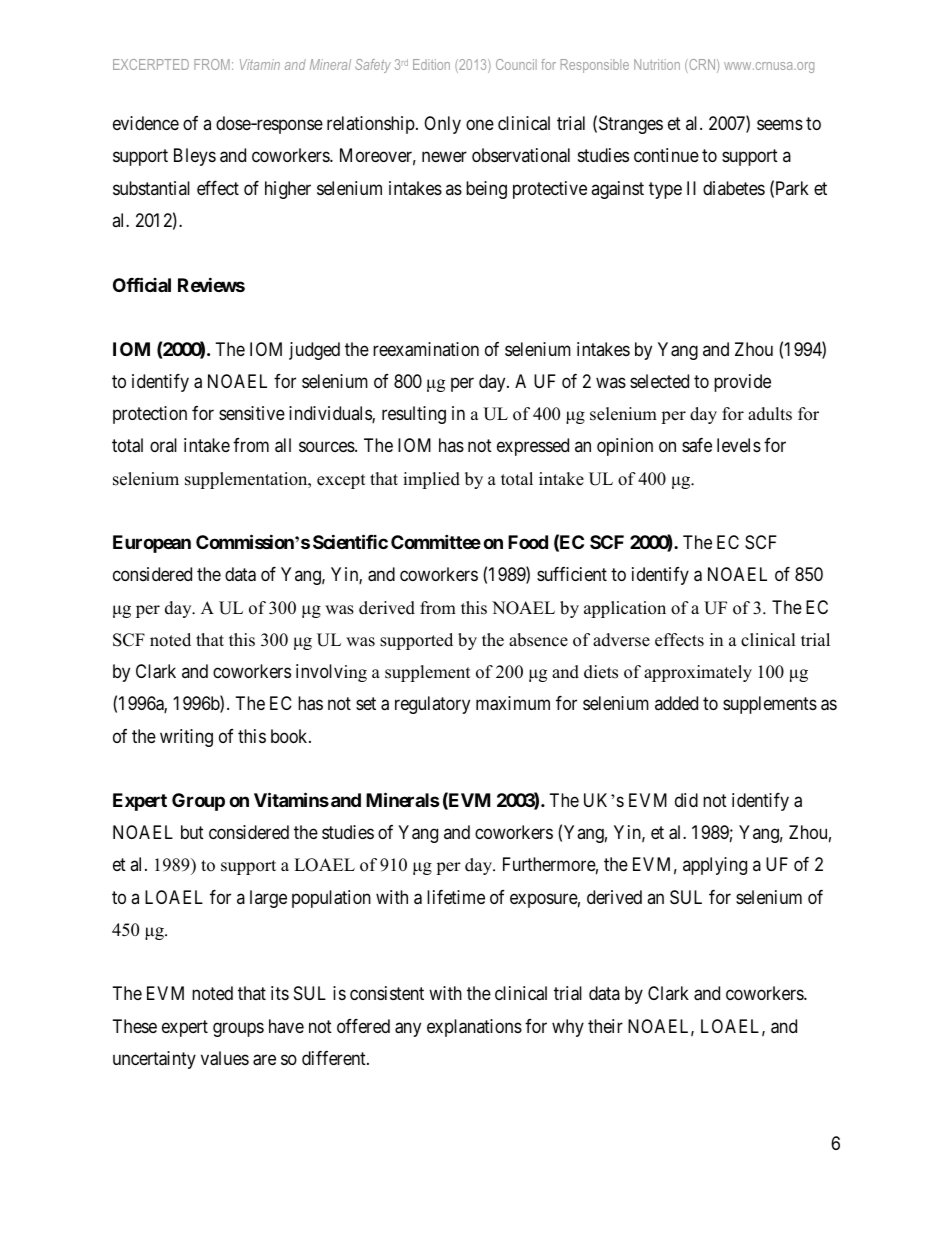 This page has height=1233, width=952. Describe the element at coordinates (192, 832) in the page. I see `but` at that location.
